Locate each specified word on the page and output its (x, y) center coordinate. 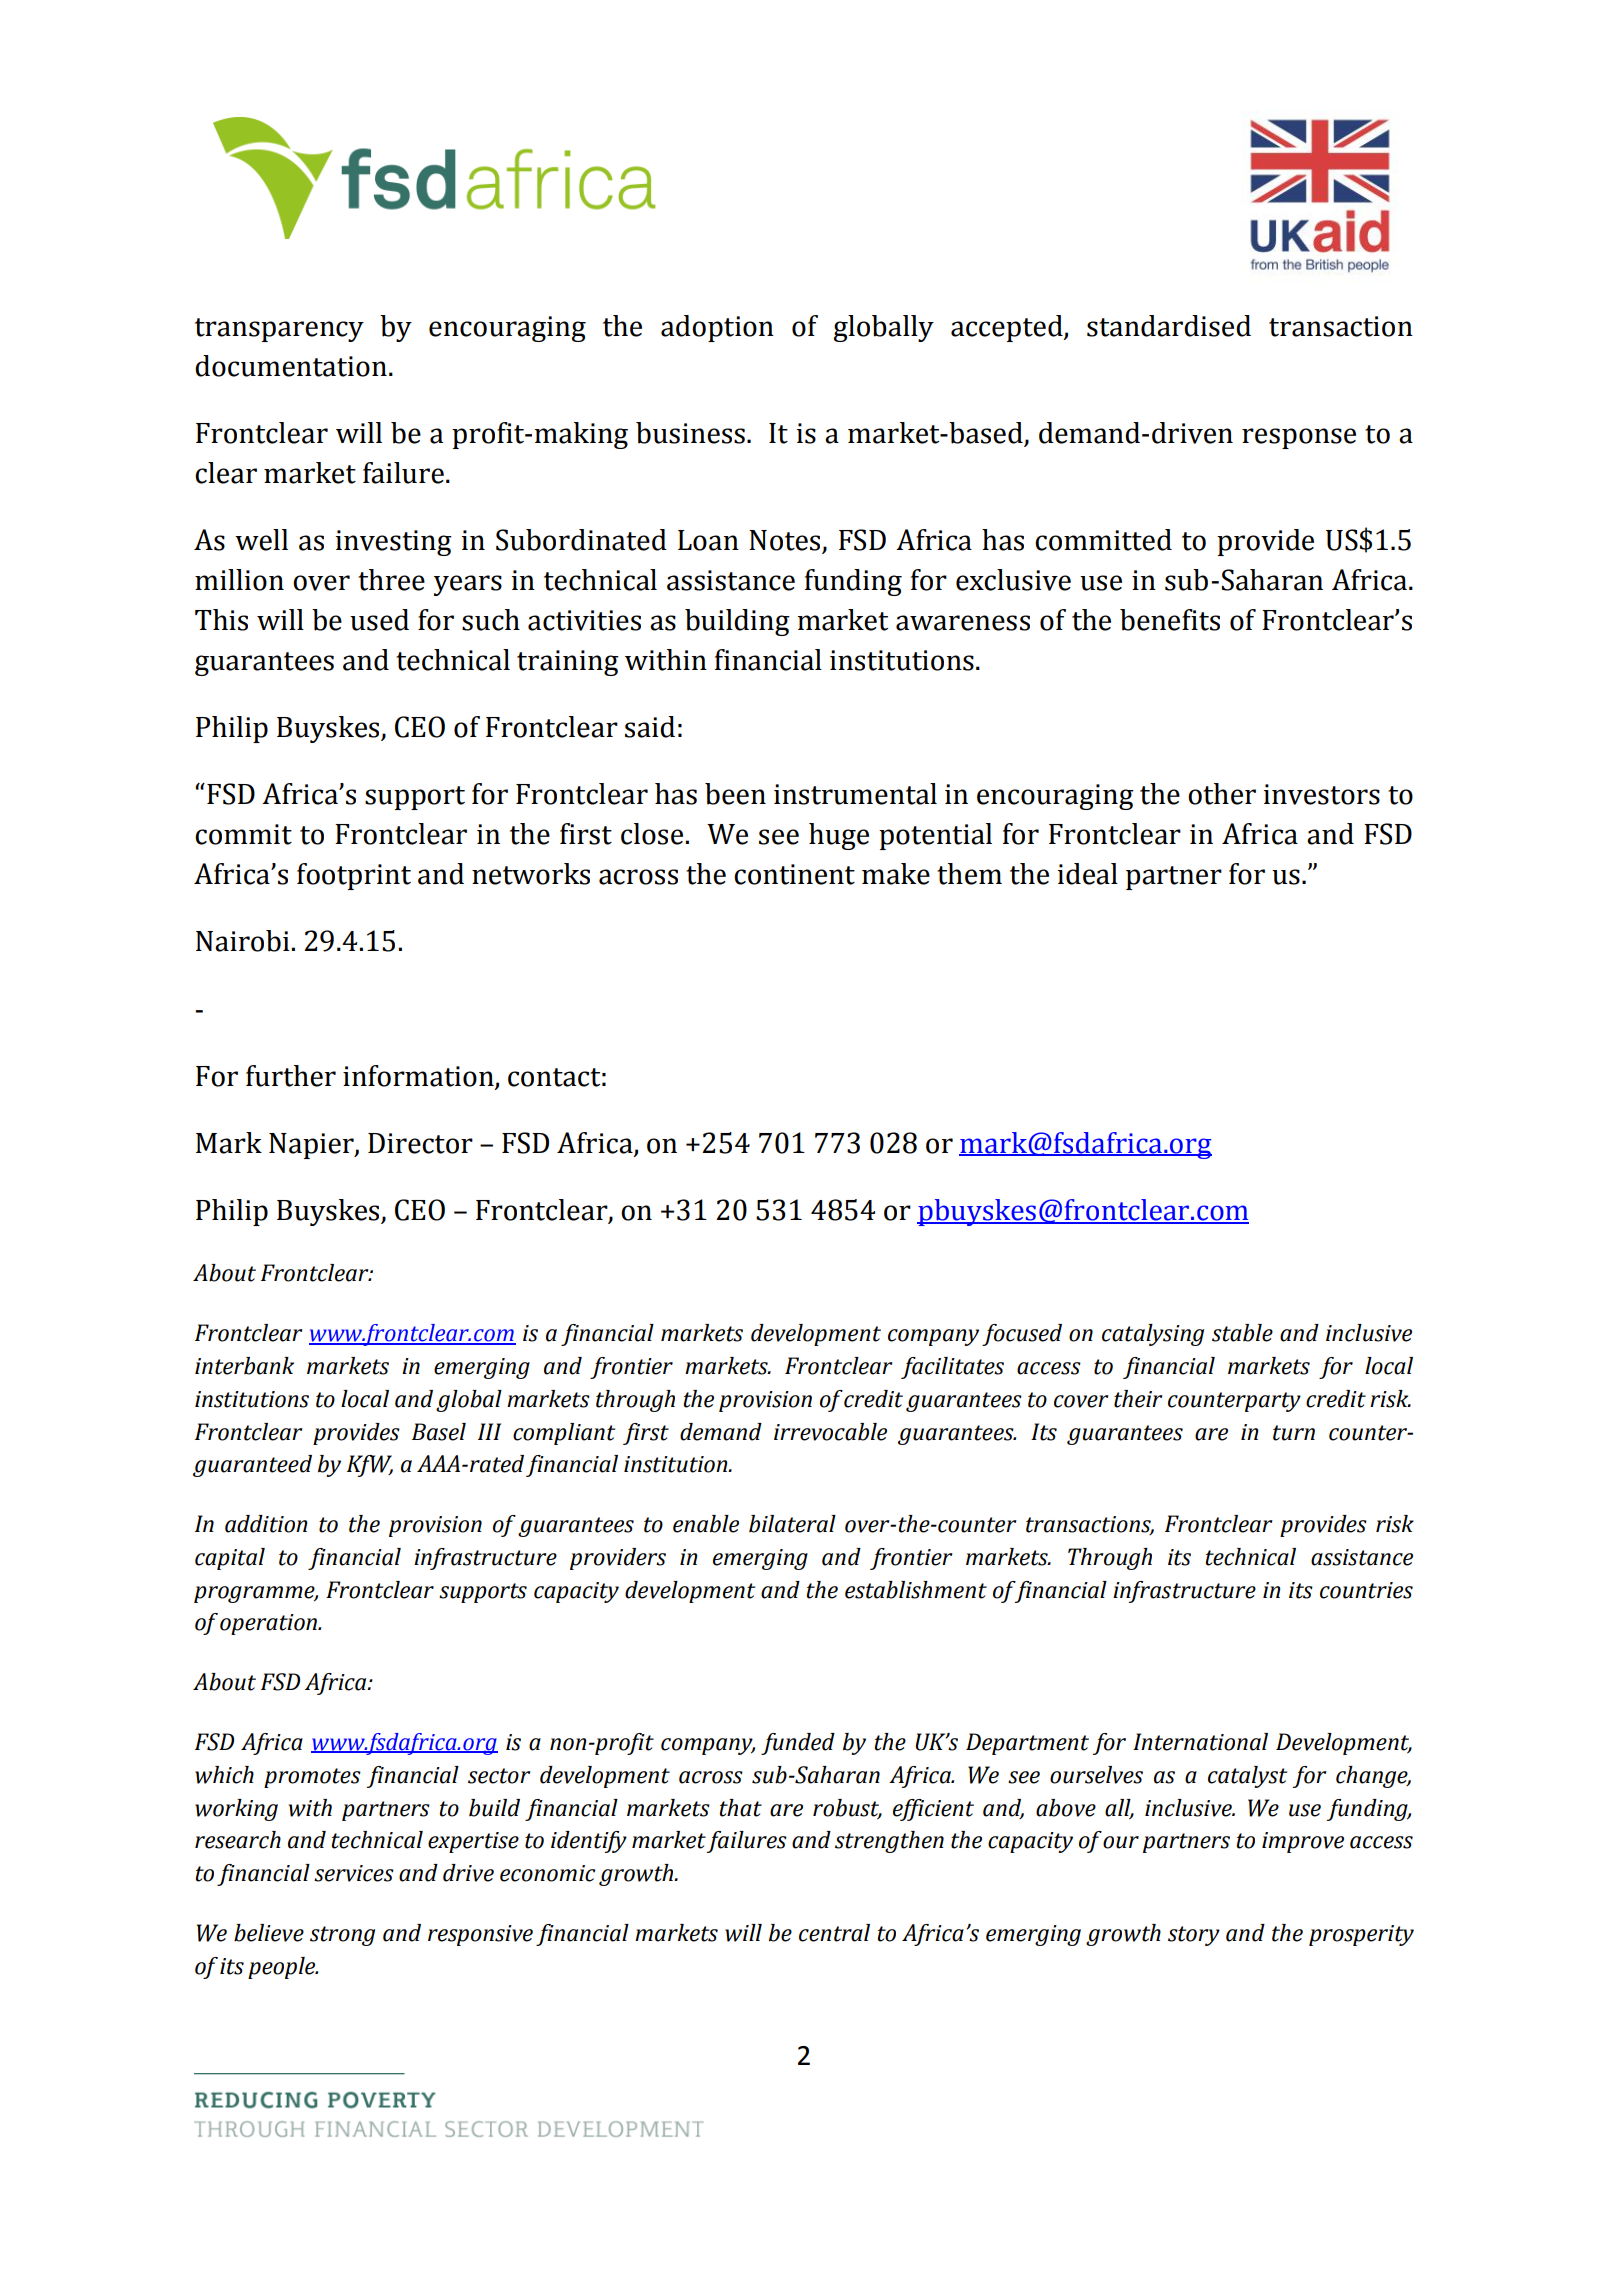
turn (1294, 1433)
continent (794, 874)
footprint (354, 876)
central (834, 1933)
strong (342, 1936)
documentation (291, 366)
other (1222, 794)
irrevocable (830, 1432)
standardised (1169, 326)
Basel (439, 1432)
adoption (717, 328)
